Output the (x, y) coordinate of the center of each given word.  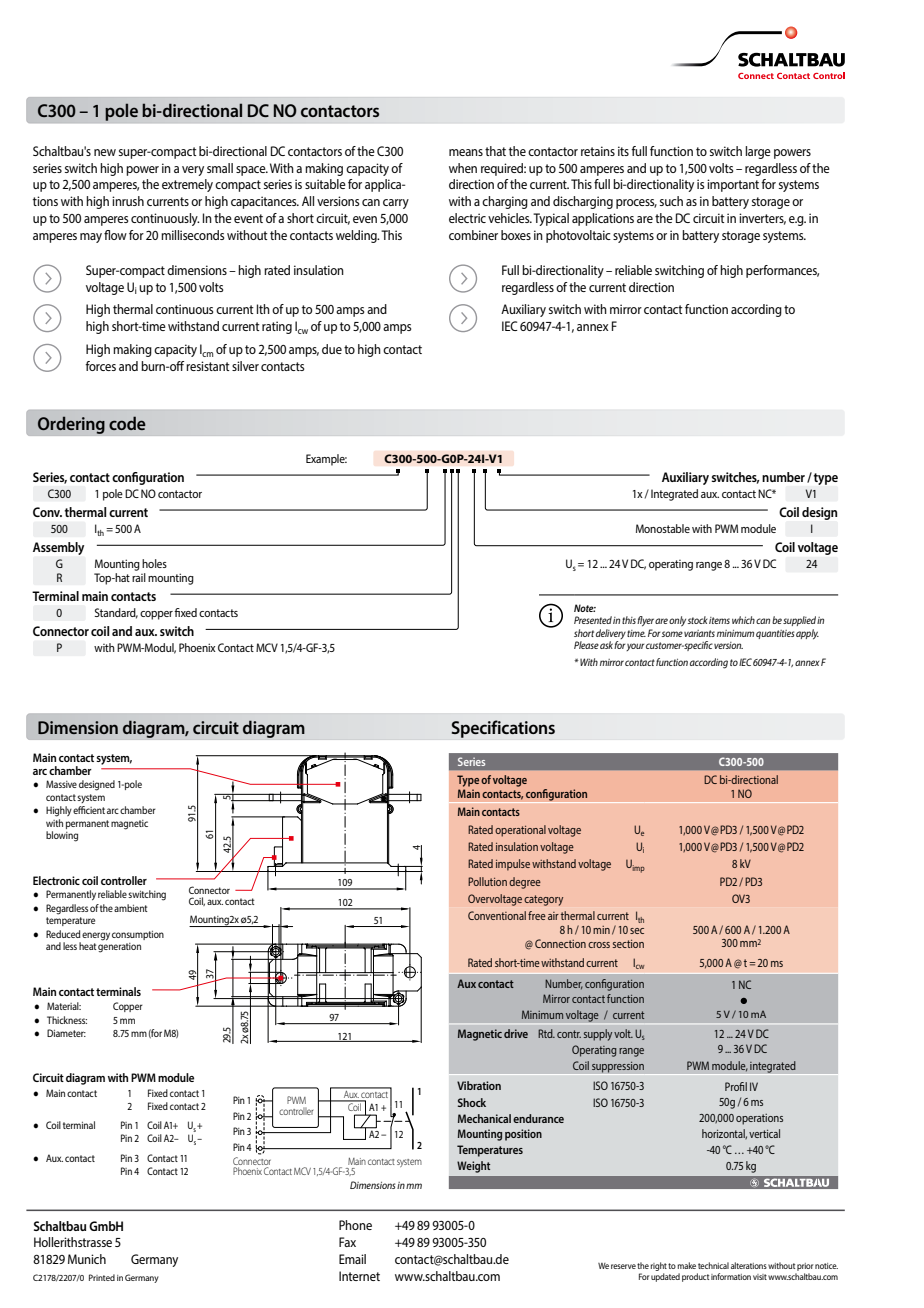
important (733, 185)
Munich (87, 1259)
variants (699, 633)
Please (586, 645)
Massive (61, 784)
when (463, 168)
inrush (128, 201)
